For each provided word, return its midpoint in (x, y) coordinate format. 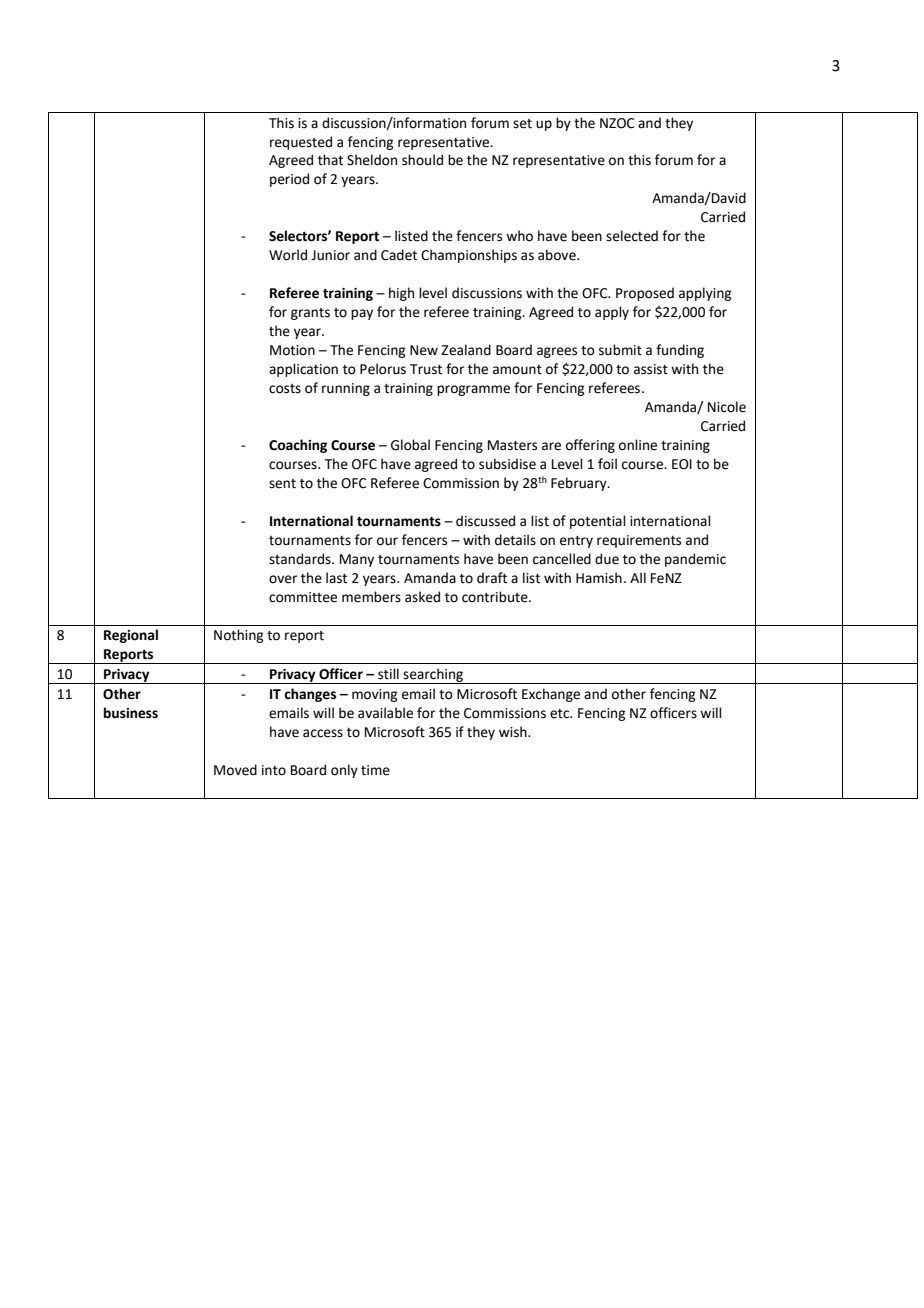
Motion (292, 350)
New (424, 350)
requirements (639, 541)
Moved (235, 770)
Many (357, 560)
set (522, 124)
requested (301, 143)
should (422, 160)
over (283, 579)
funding (680, 351)
